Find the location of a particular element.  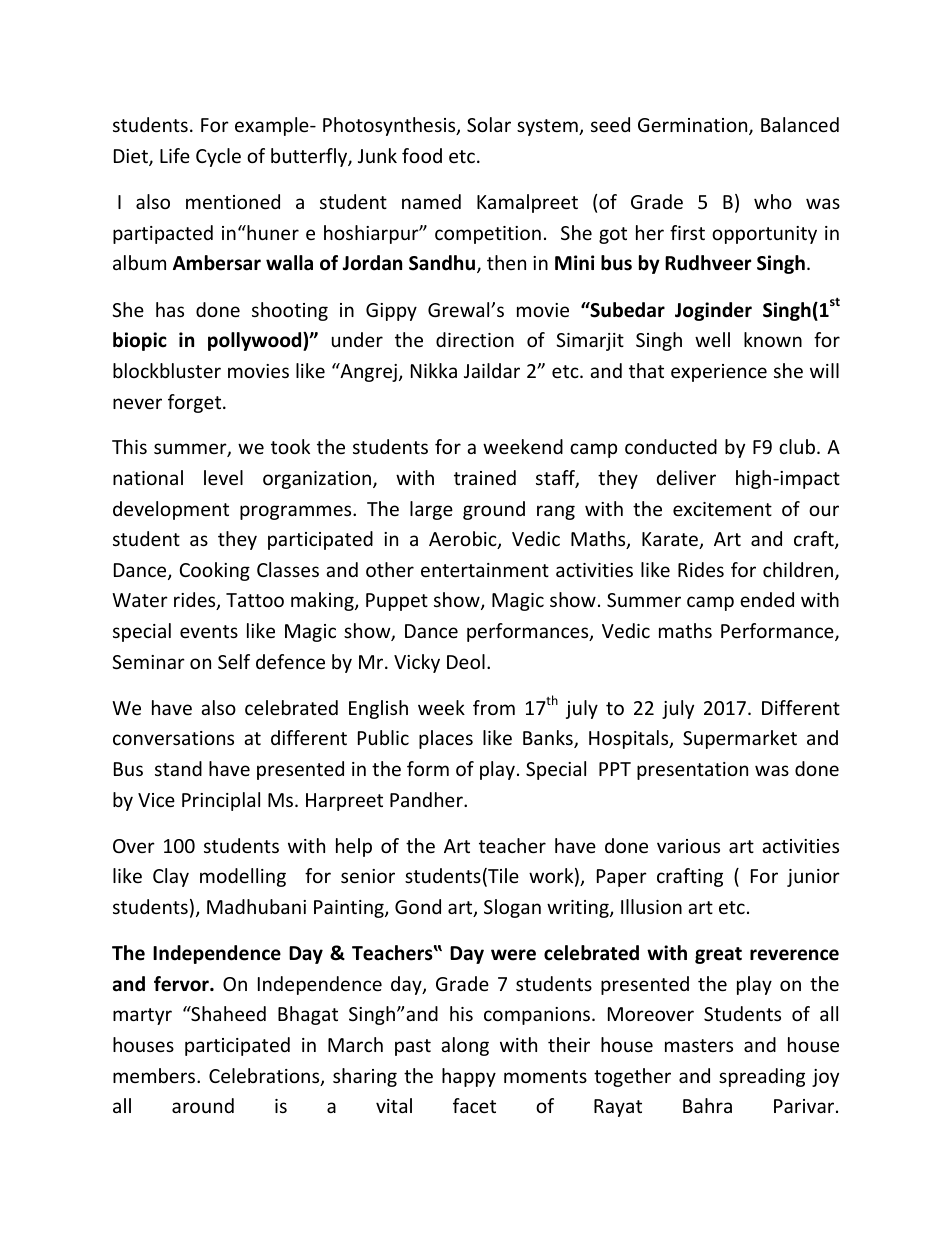

happy is located at coordinates (469, 1077).
